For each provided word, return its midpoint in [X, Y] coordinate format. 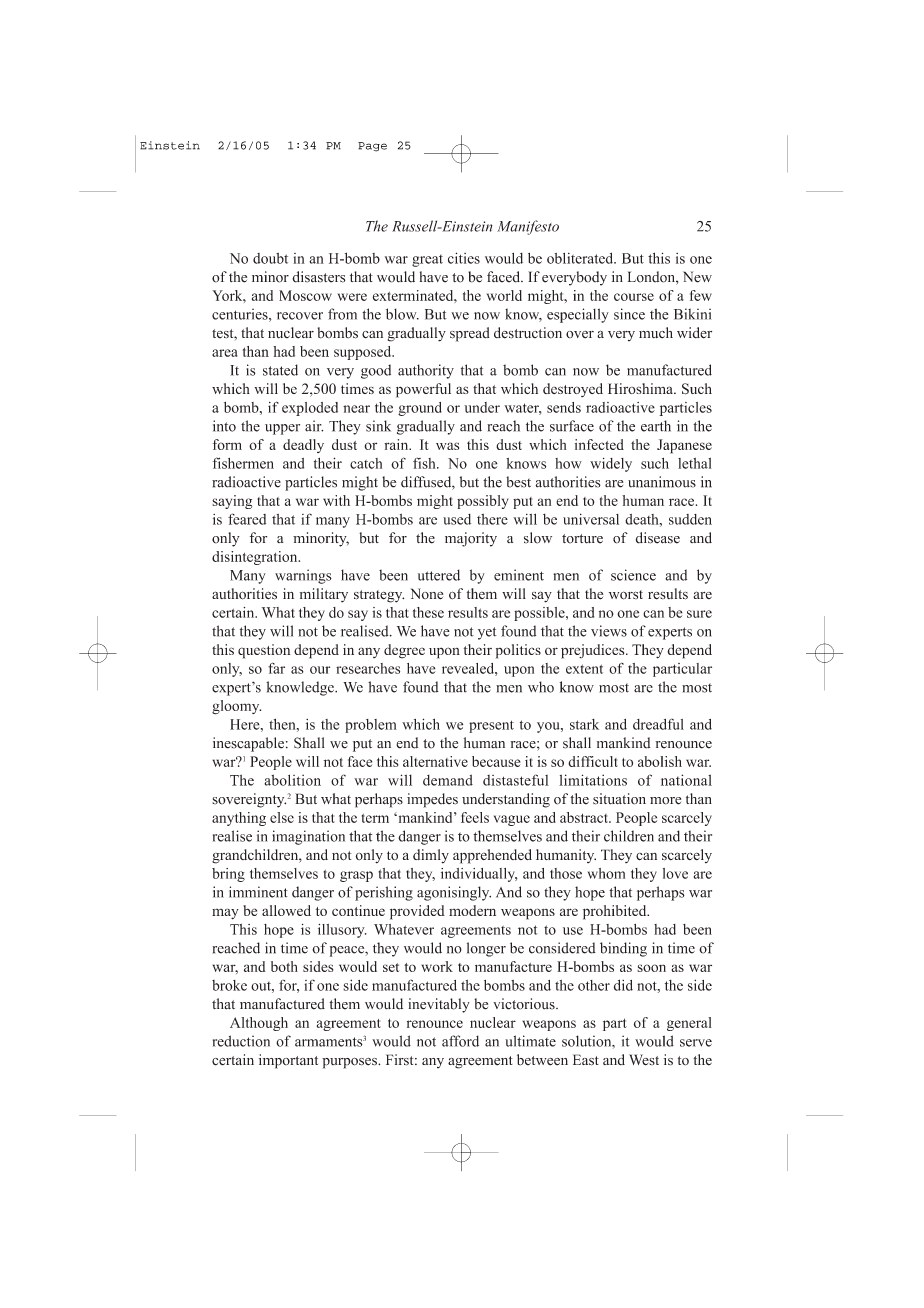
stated [280, 370]
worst [626, 595]
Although [259, 1024]
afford [460, 1041]
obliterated [581, 258]
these [428, 612]
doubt [270, 258]
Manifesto [528, 227]
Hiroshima [641, 388]
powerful [423, 390]
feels [475, 817]
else [282, 817]
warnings [303, 576]
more [665, 801]
